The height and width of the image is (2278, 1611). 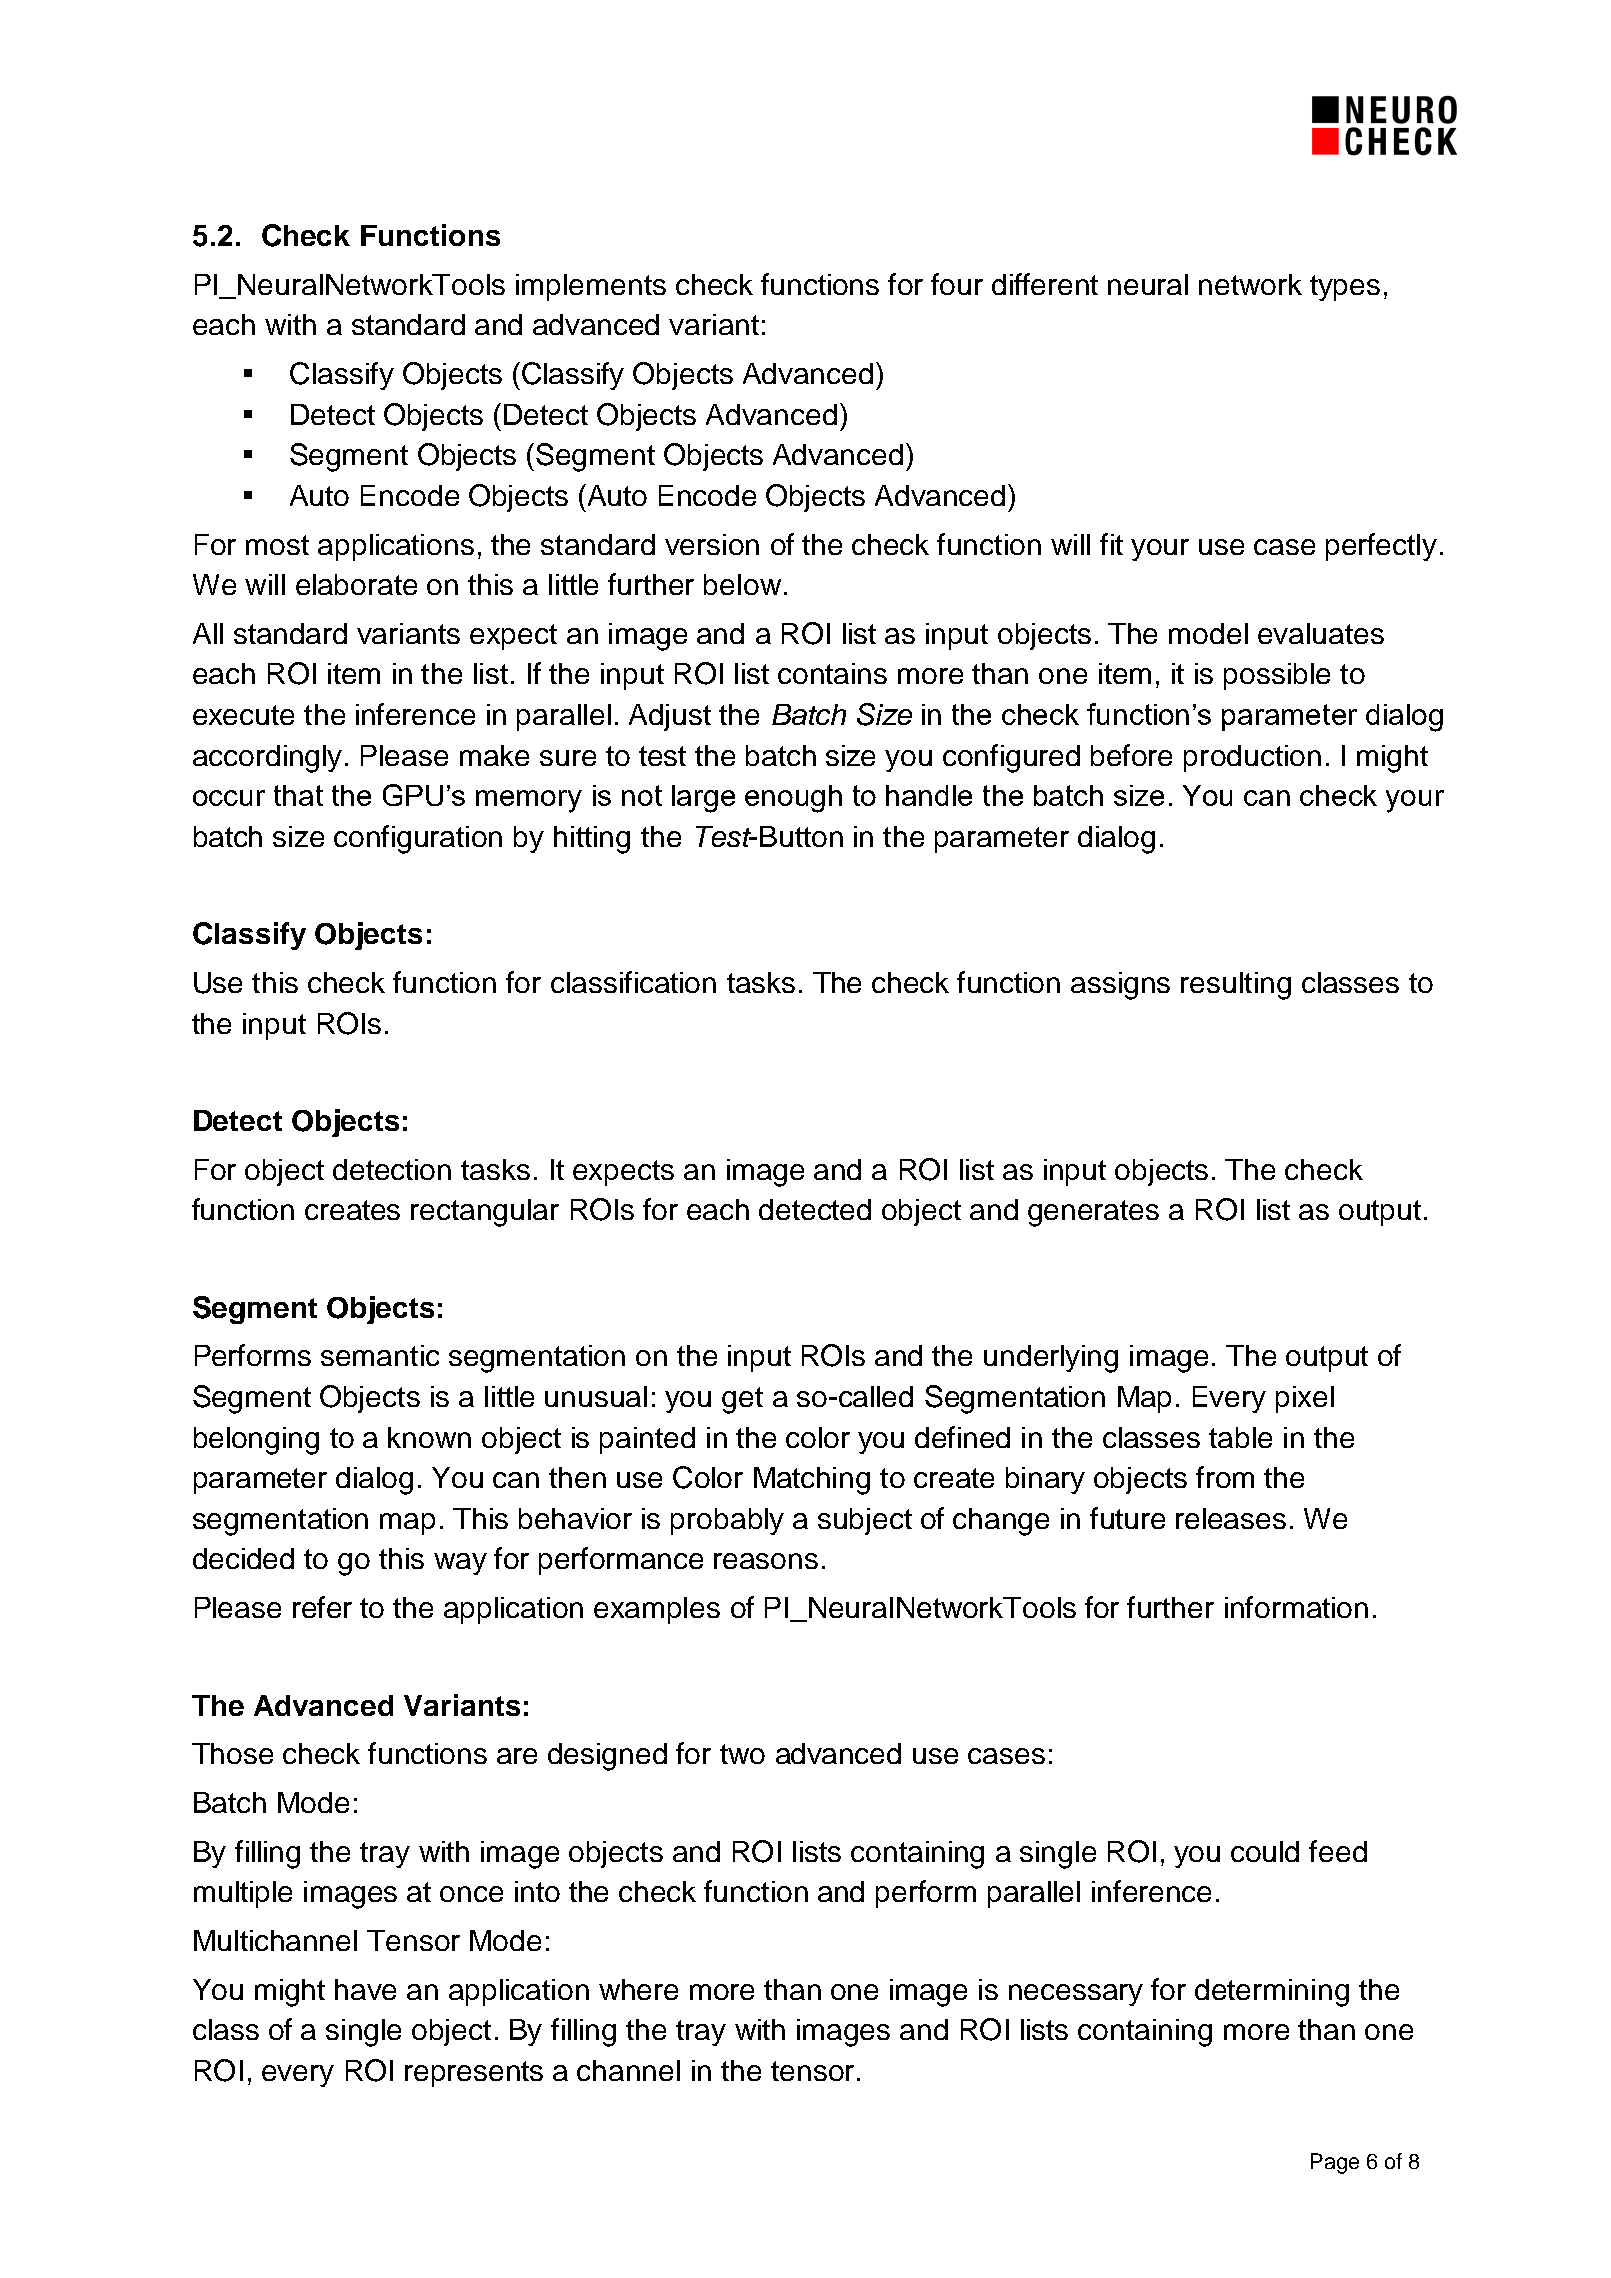 I want to click on enough, so click(x=793, y=799).
